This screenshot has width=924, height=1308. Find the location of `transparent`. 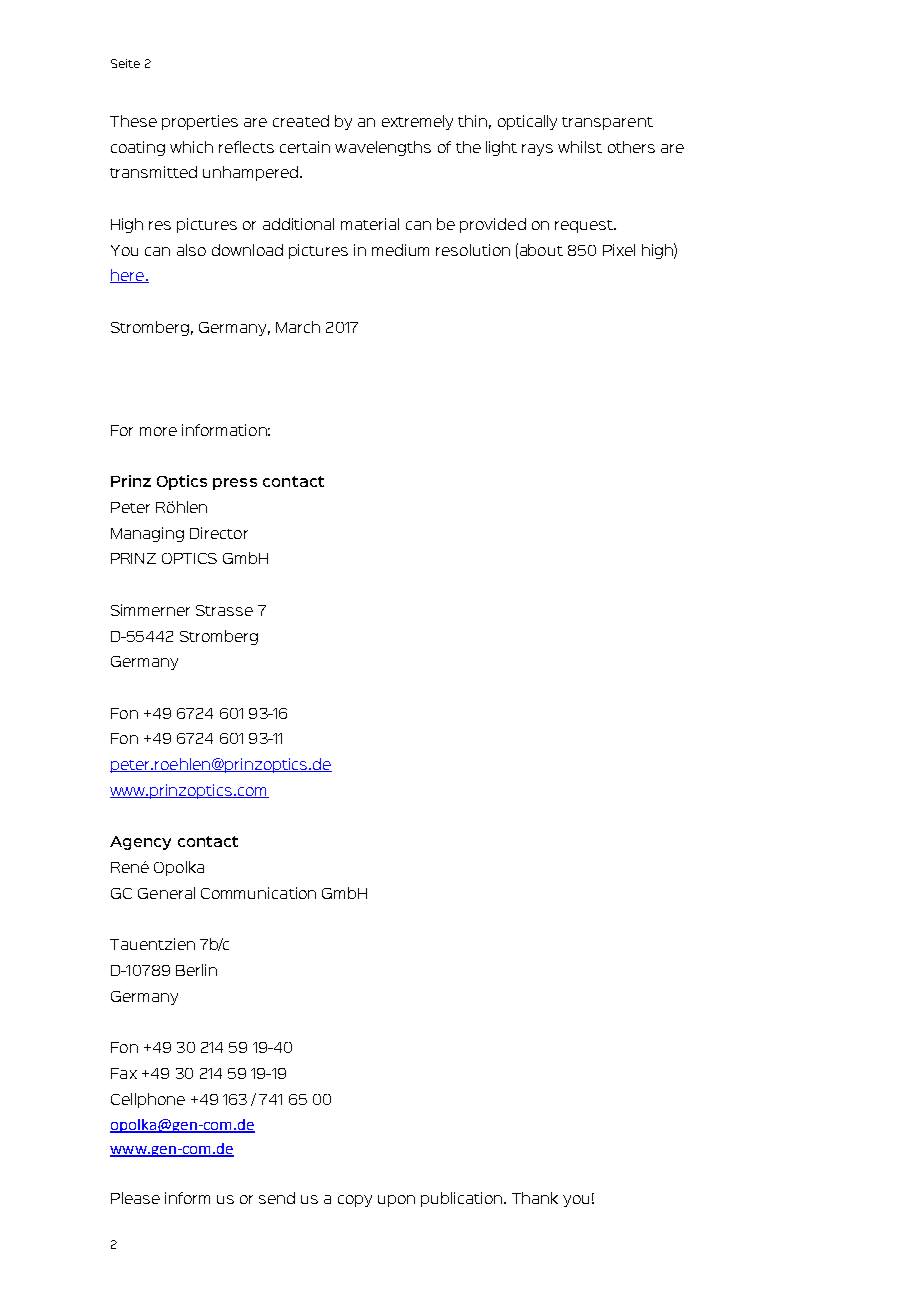

transparent is located at coordinates (607, 123).
